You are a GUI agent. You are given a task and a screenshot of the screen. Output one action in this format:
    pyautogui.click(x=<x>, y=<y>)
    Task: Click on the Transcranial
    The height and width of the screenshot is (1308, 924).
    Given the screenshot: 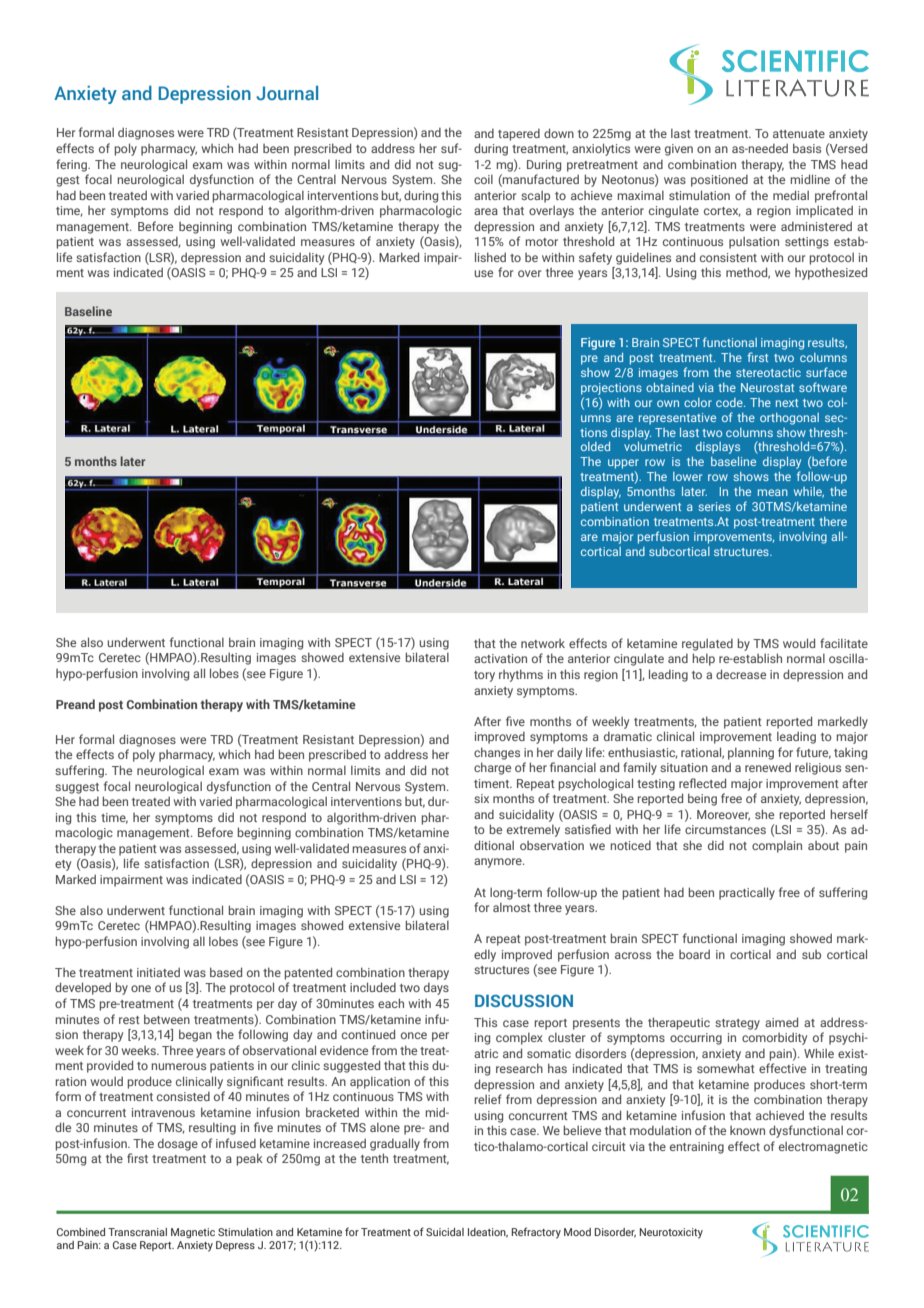 What is the action you would take?
    pyautogui.click(x=137, y=1232)
